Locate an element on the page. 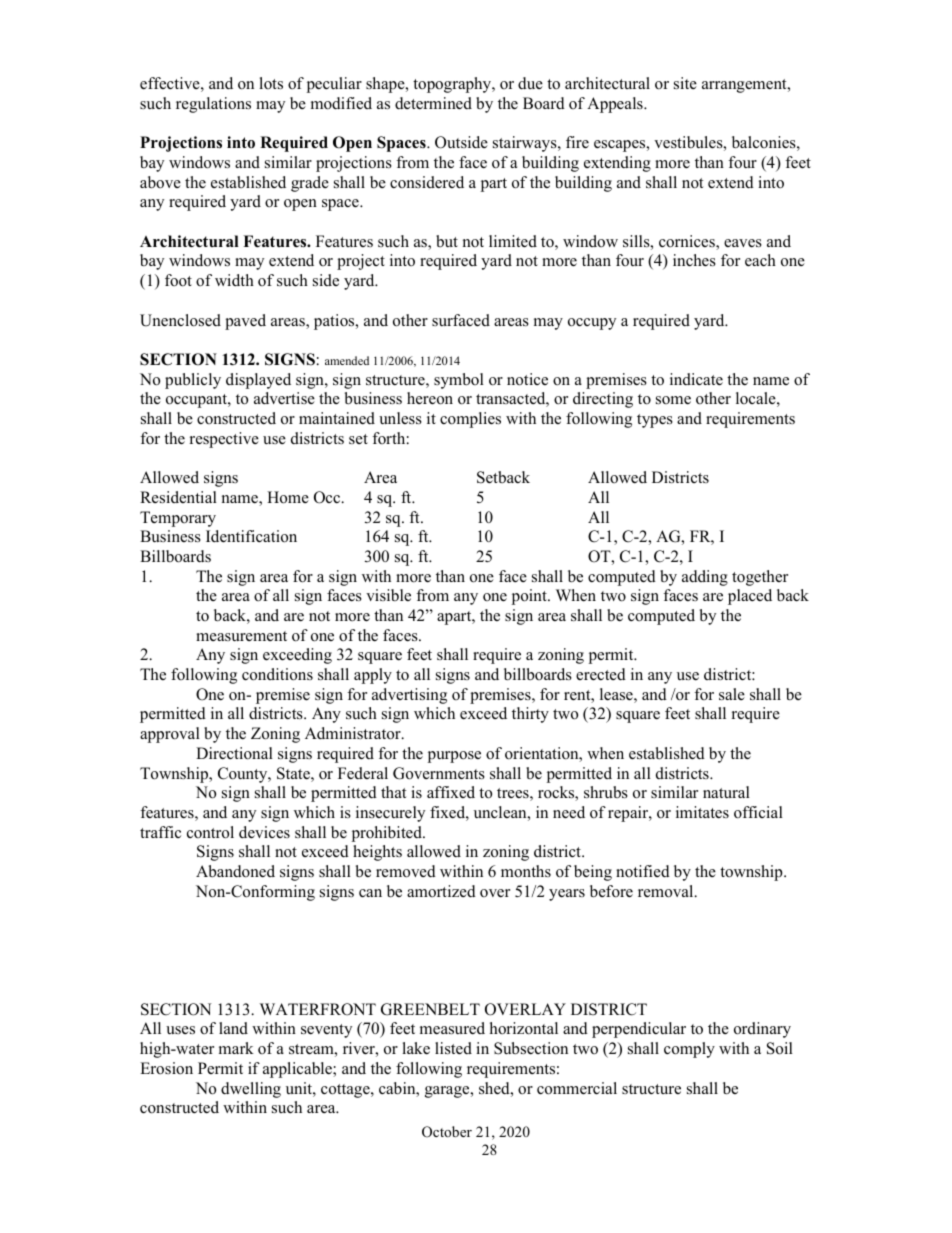 This page has width=952, height=1233. types is located at coordinates (655, 421).
